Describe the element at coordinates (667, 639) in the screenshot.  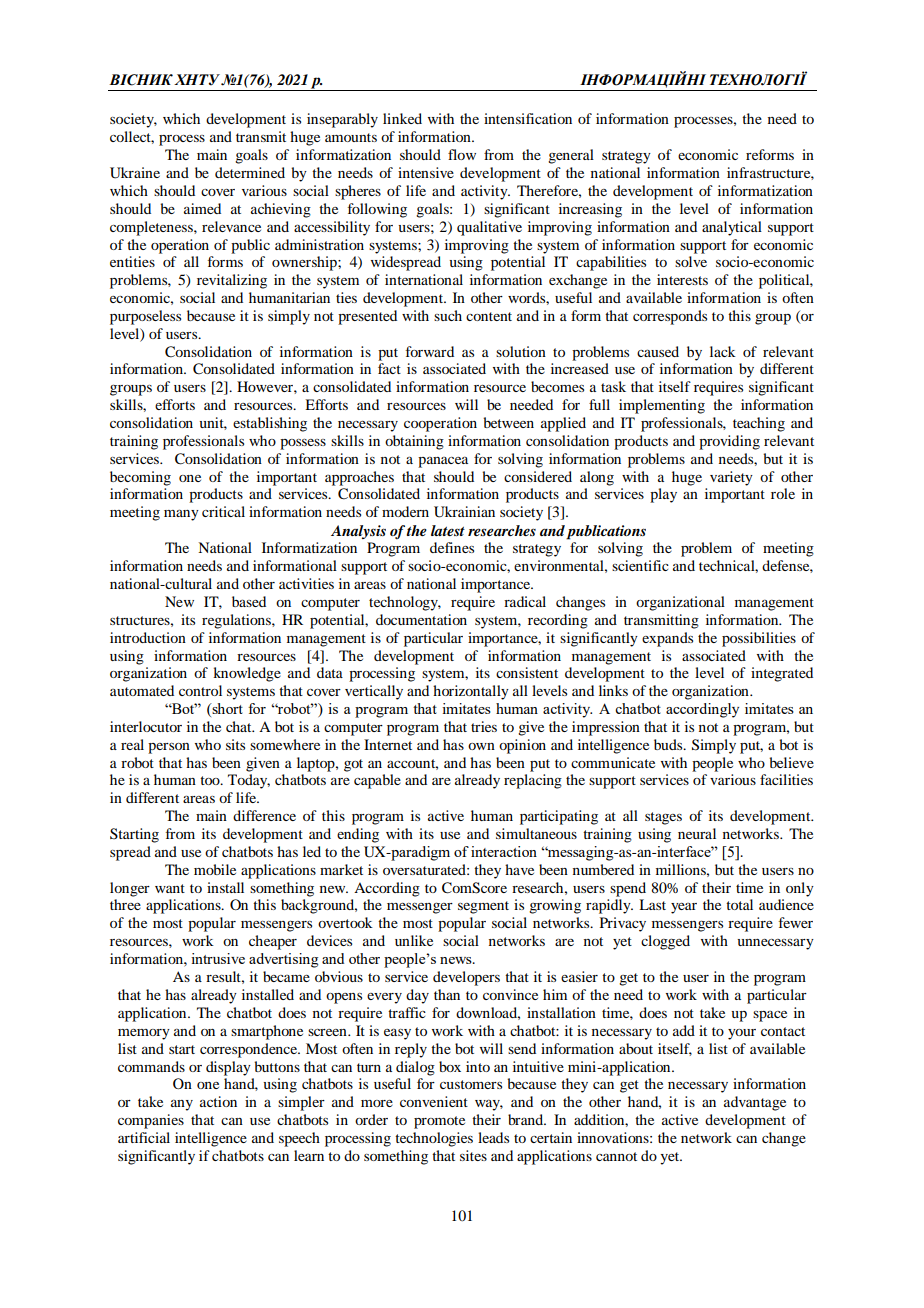
I see `expands` at that location.
